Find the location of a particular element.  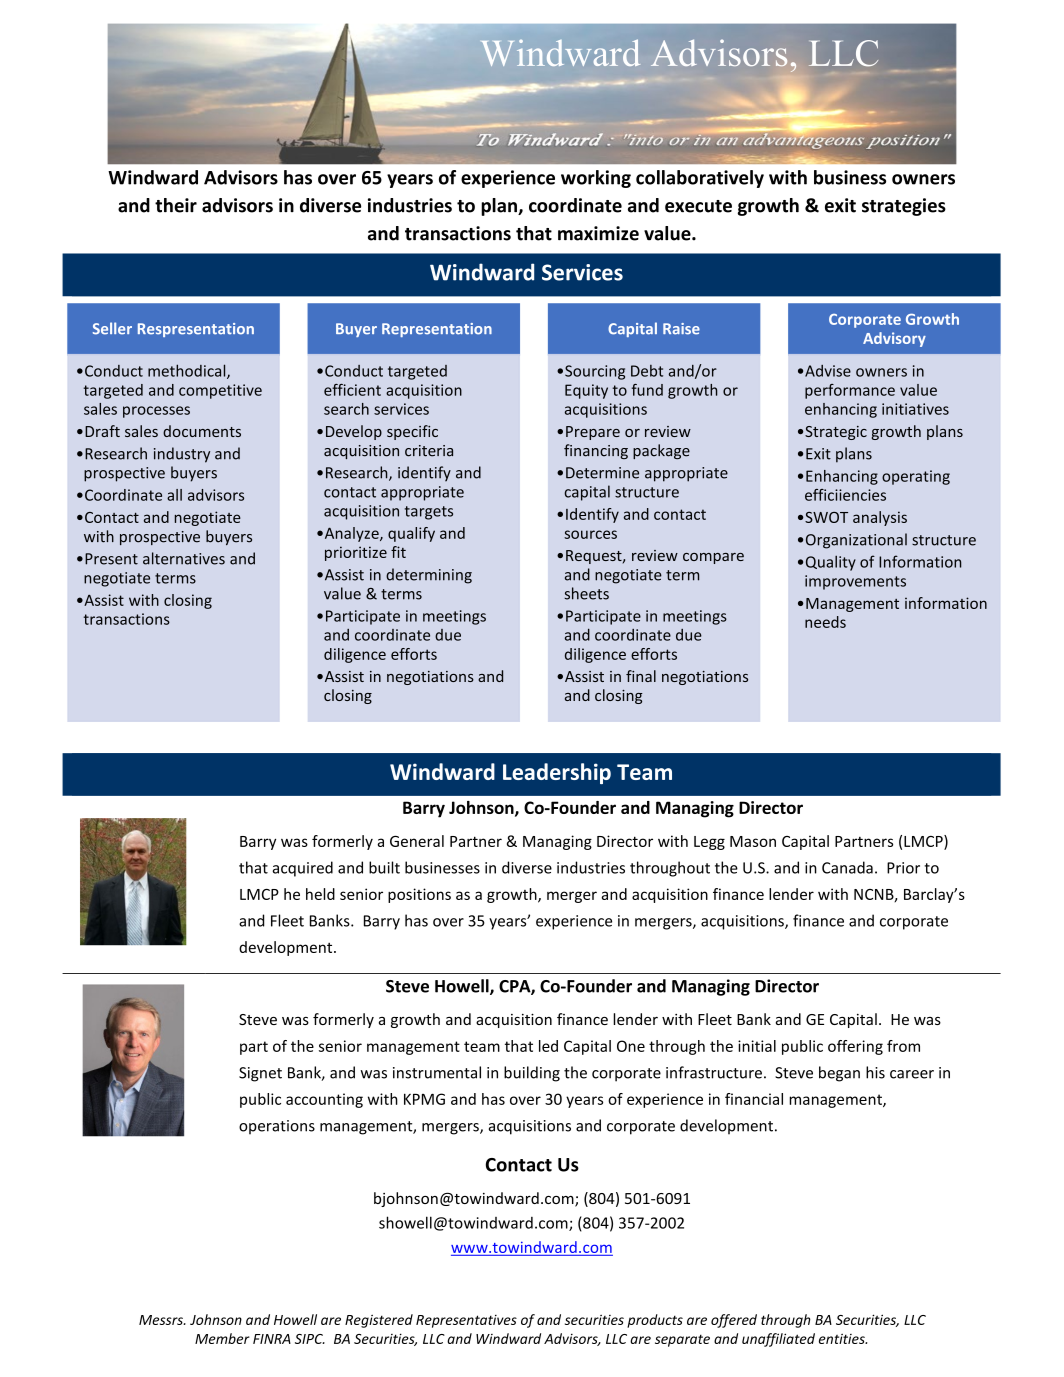

Messrs is located at coordinates (162, 1320).
